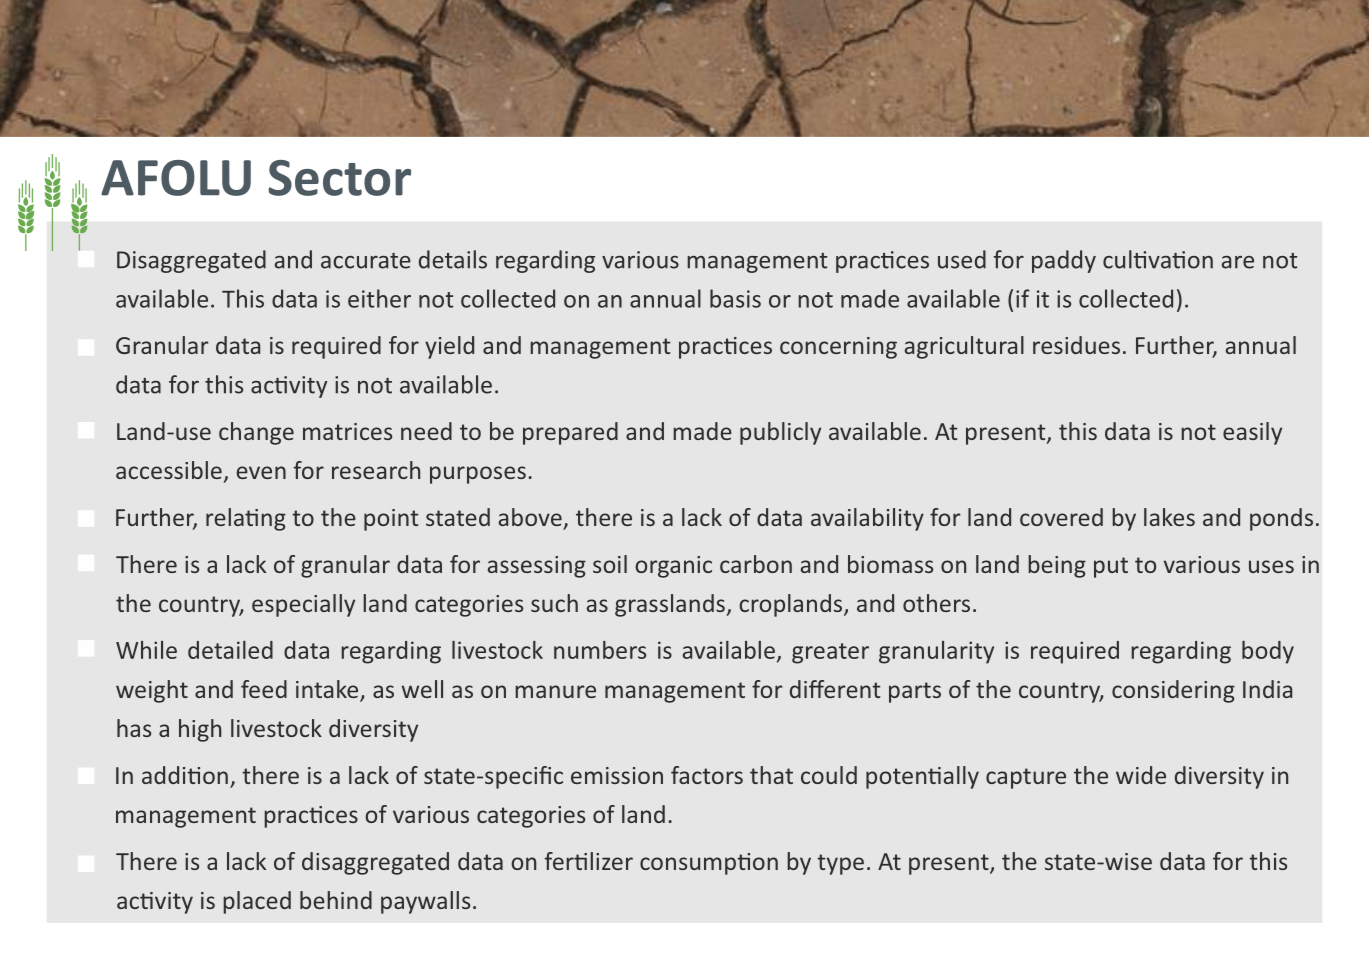  What do you see at coordinates (1064, 261) in the image?
I see `paddy` at bounding box center [1064, 261].
